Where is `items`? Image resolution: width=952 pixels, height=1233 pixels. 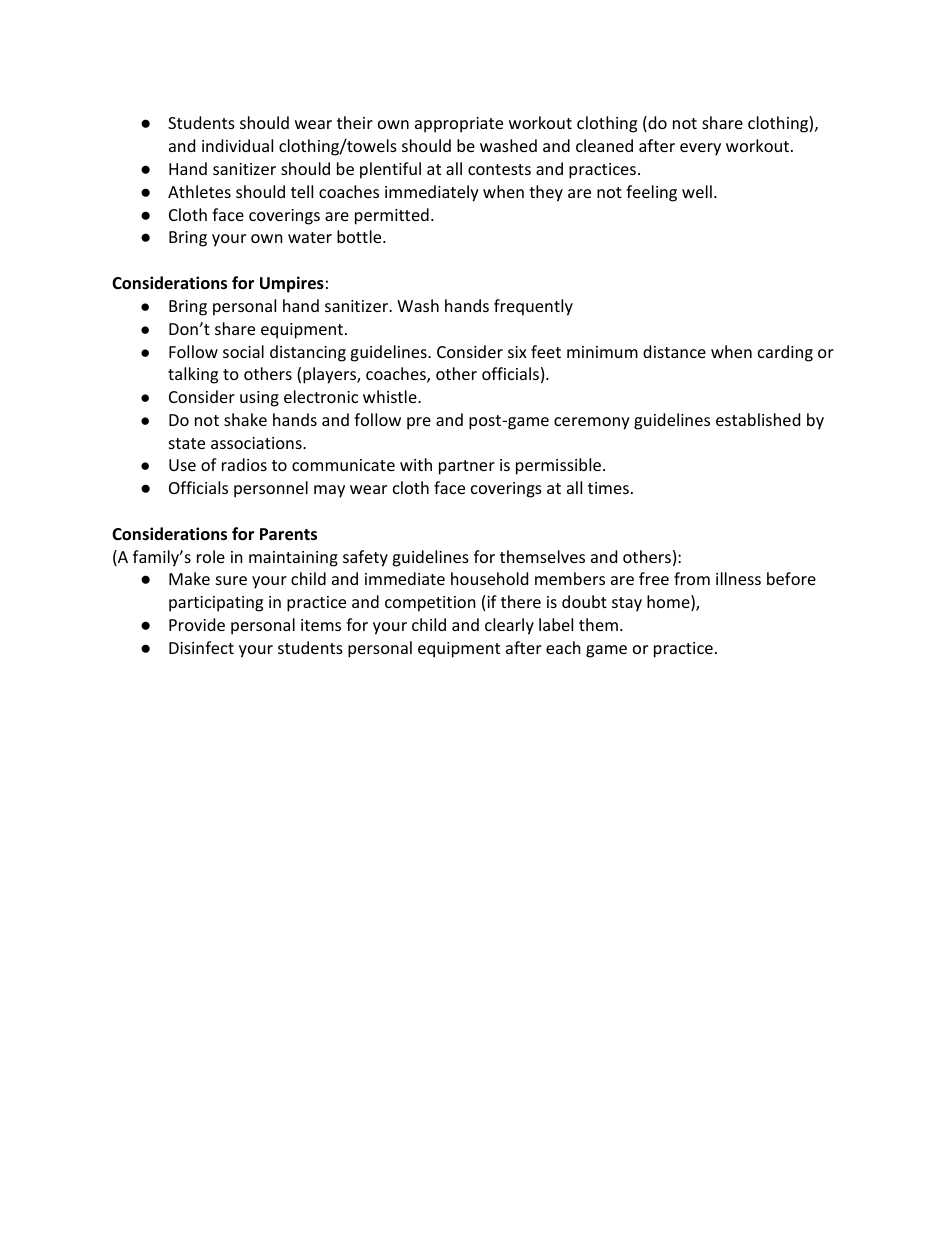
items is located at coordinates (321, 625).
